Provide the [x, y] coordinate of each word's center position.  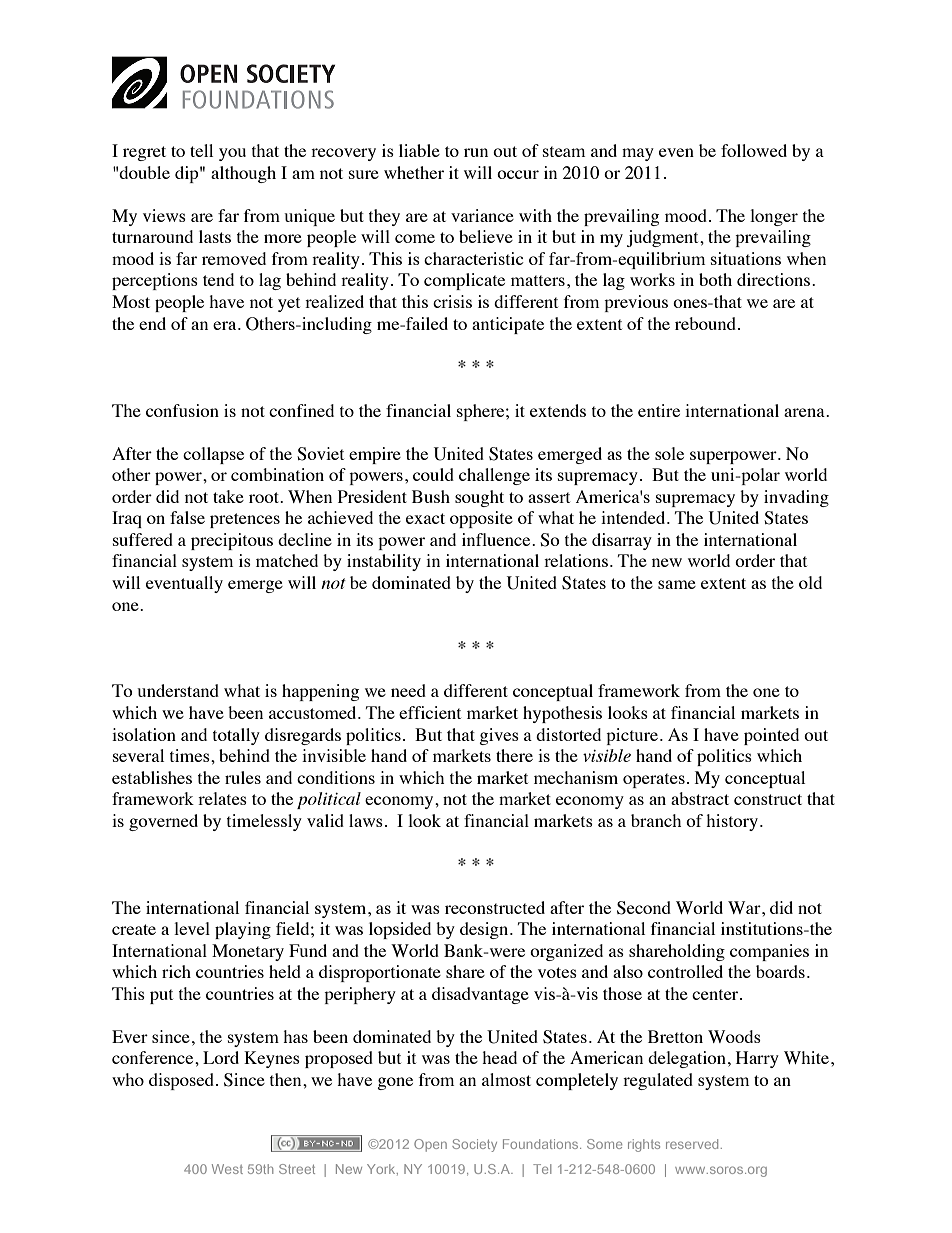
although [243, 174]
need [408, 690]
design [485, 930]
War [745, 907]
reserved [692, 1144]
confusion [182, 410]
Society [474, 1145]
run [476, 152]
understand [178, 690]
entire [659, 410]
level [192, 928]
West [227, 1169]
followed [754, 150]
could [433, 474]
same [677, 584]
